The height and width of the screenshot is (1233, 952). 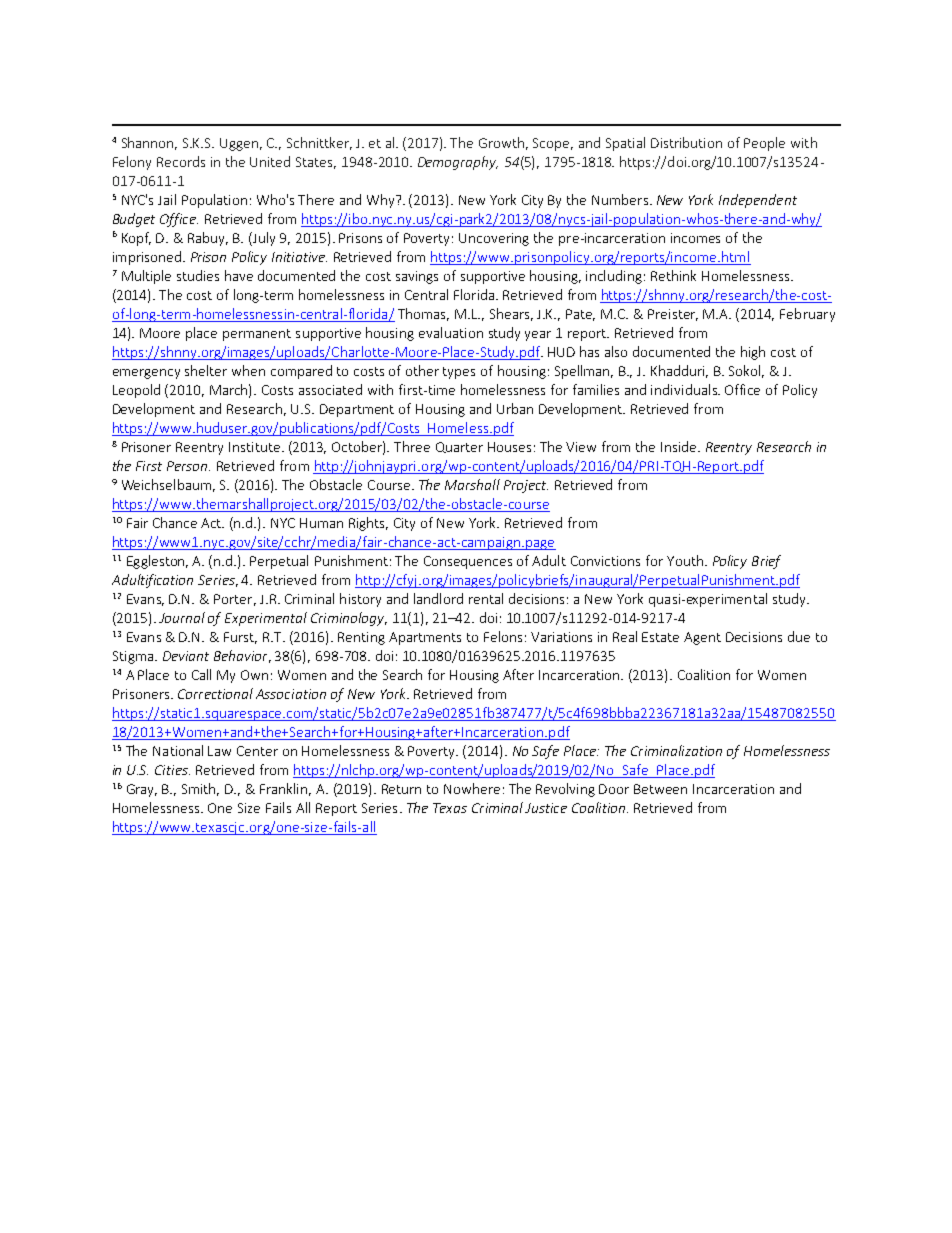 I want to click on Demography, so click(x=458, y=163).
